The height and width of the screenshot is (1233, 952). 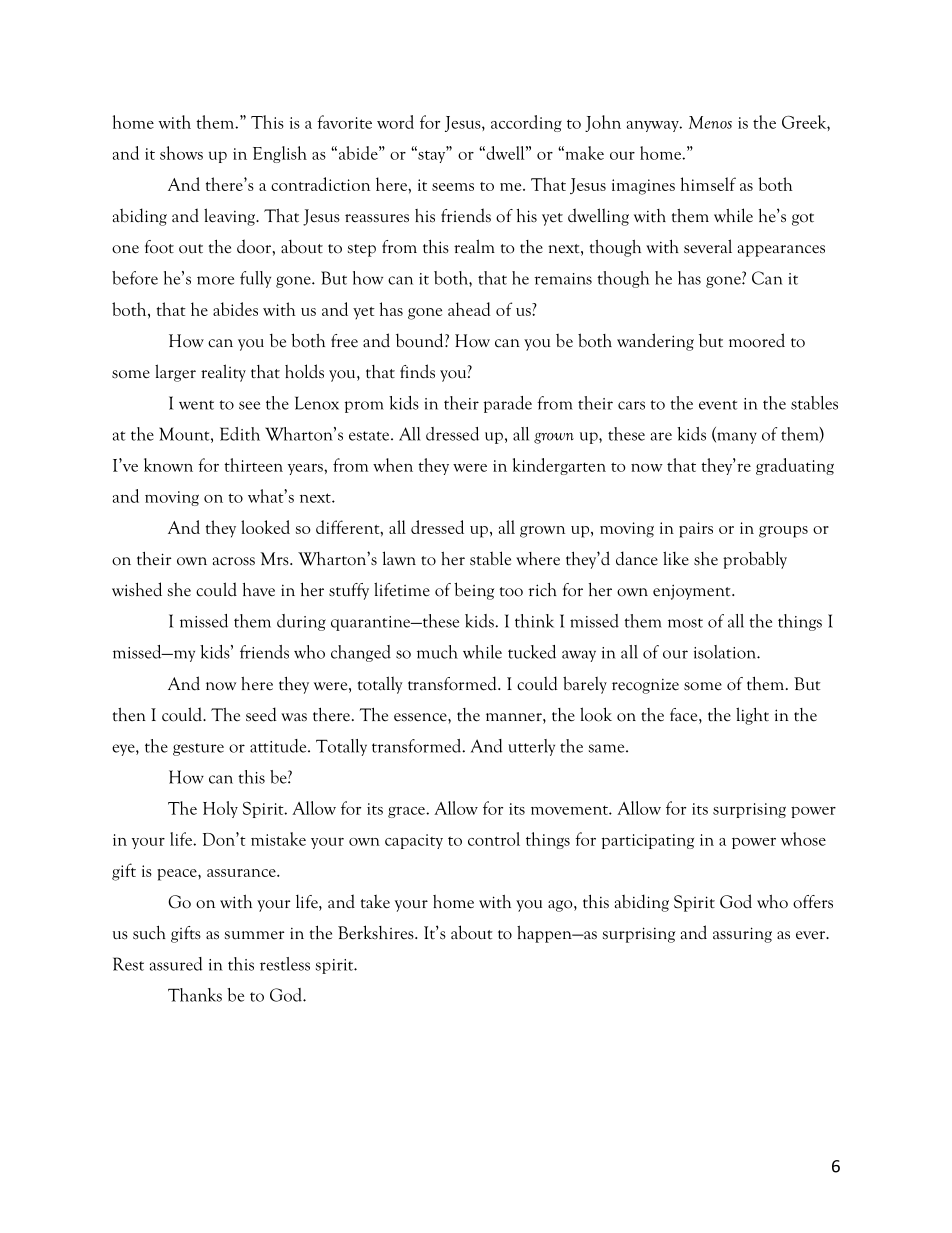 I want to click on light, so click(x=752, y=716).
